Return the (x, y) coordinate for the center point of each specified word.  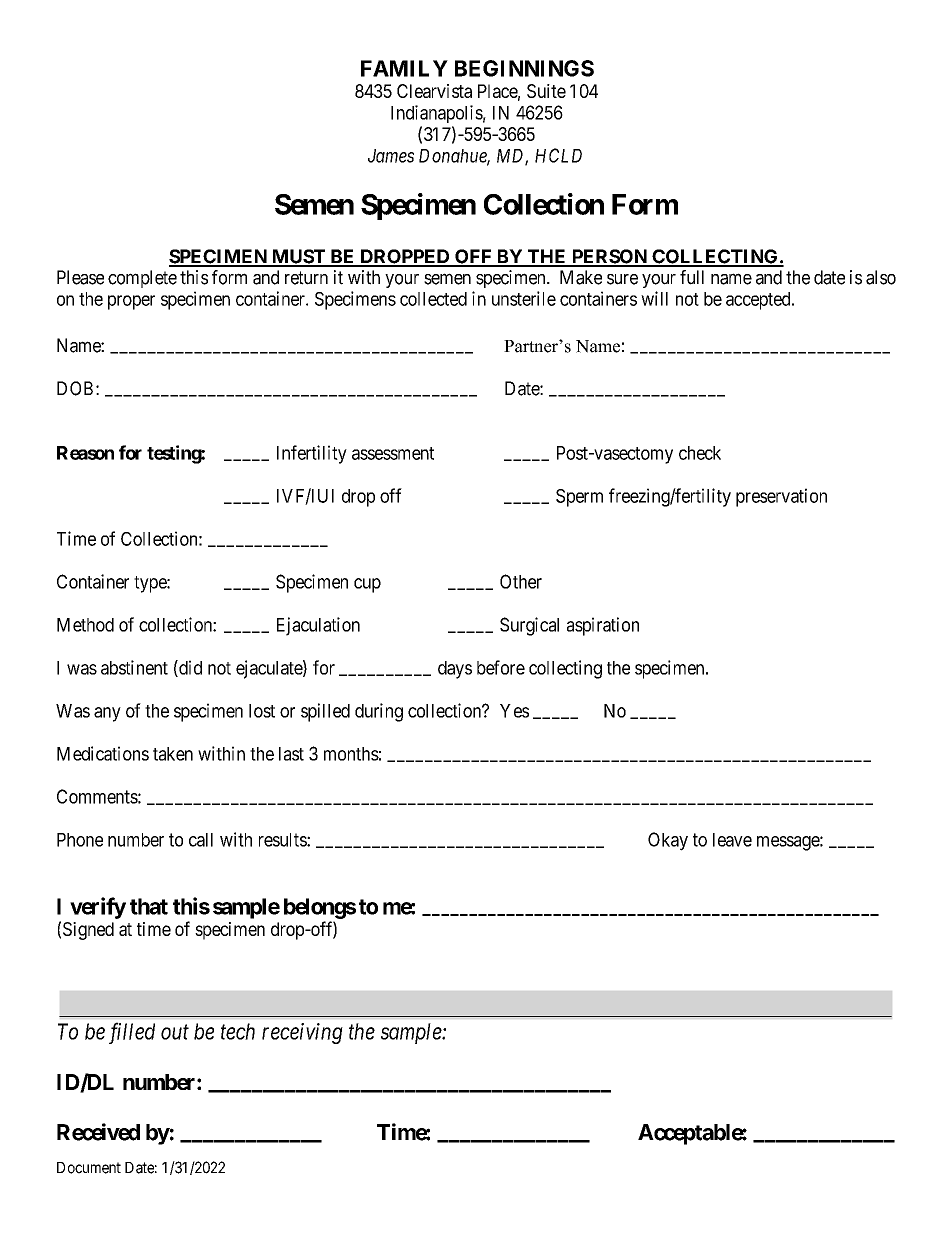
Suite (546, 91)
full (692, 277)
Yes (514, 711)
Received (98, 1132)
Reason (85, 453)
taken (173, 754)
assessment (393, 453)
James (391, 156)
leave (732, 840)
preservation (781, 497)
